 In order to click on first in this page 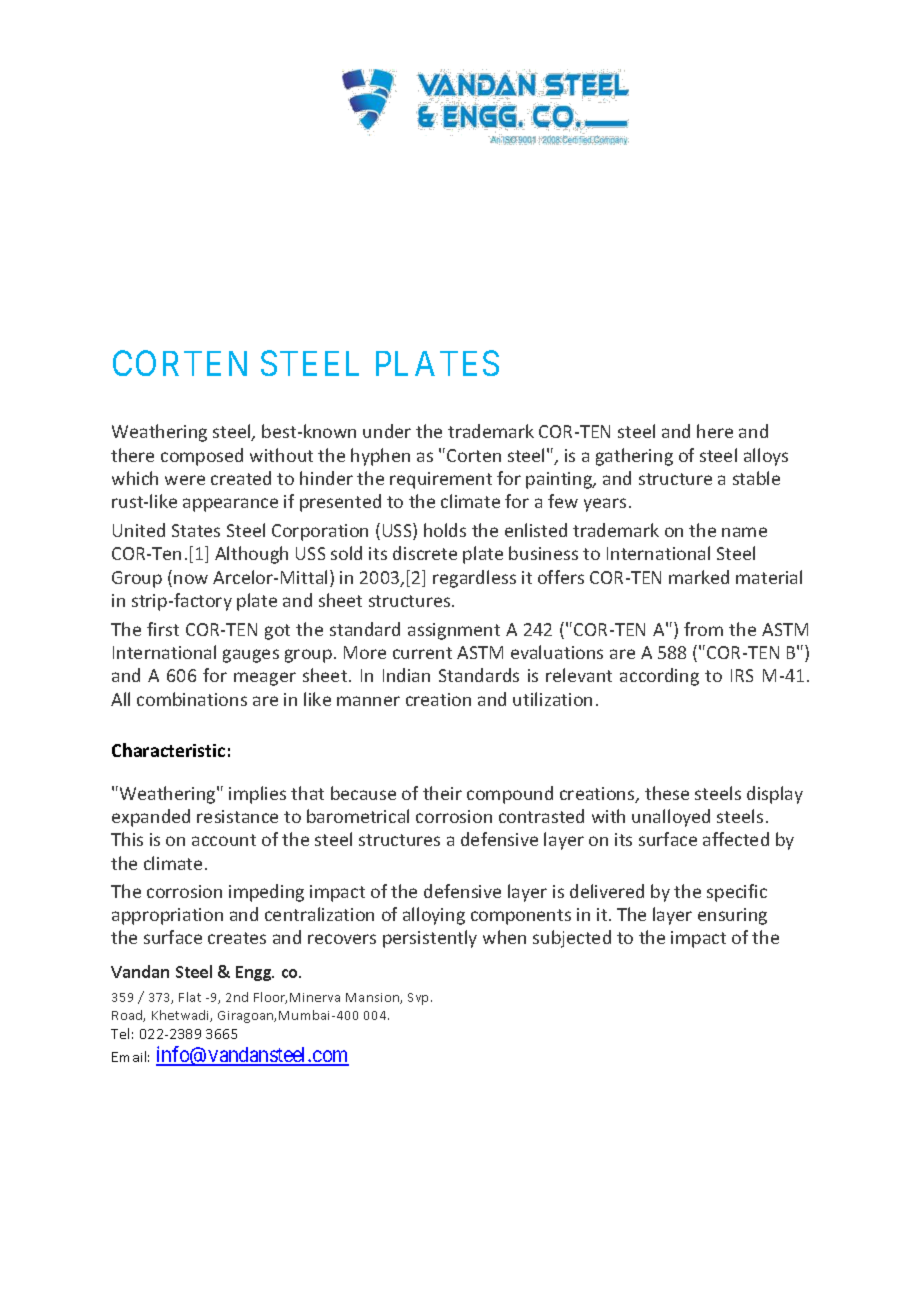, I will do `click(163, 629)`.
